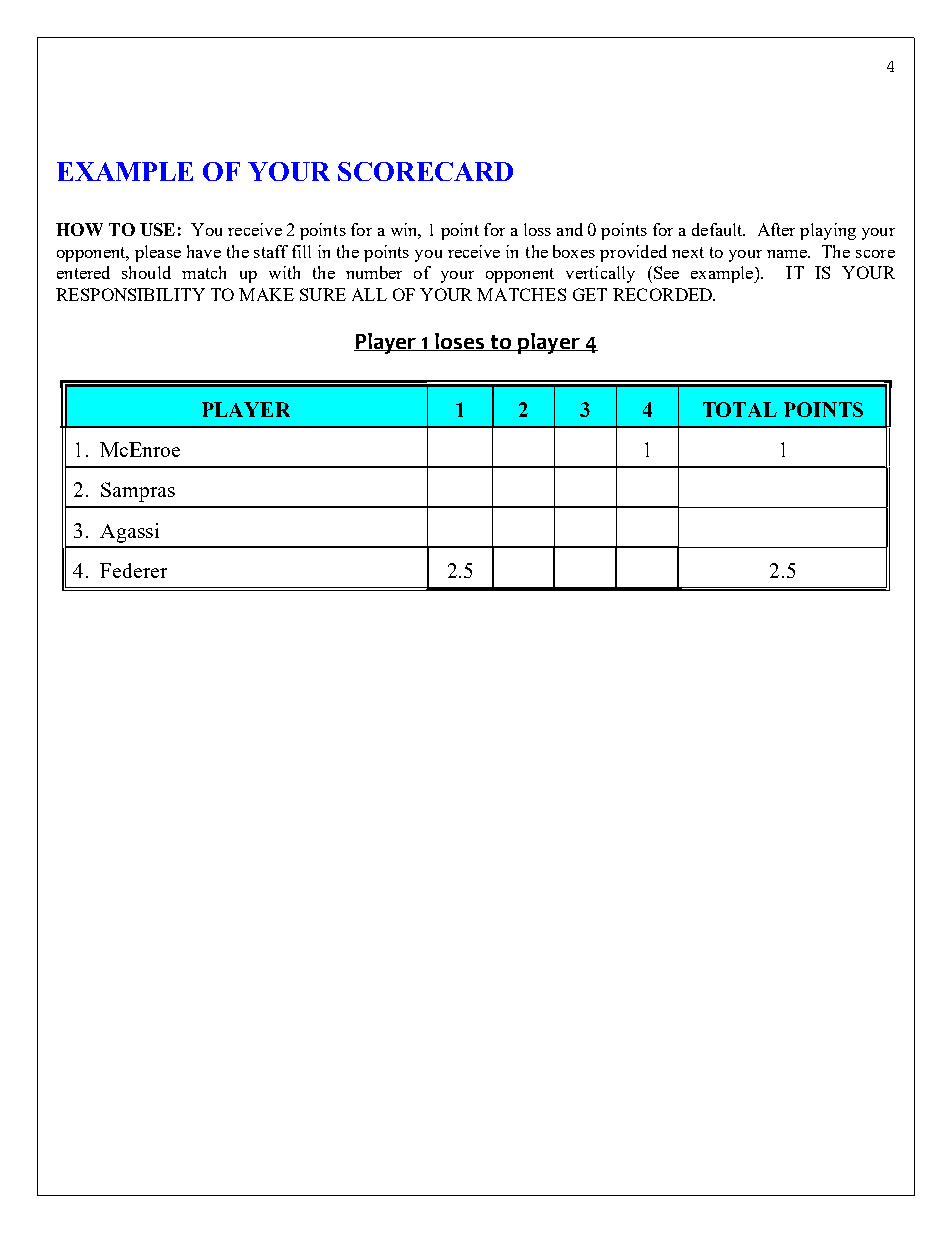  I want to click on TOTAL, so click(740, 409).
